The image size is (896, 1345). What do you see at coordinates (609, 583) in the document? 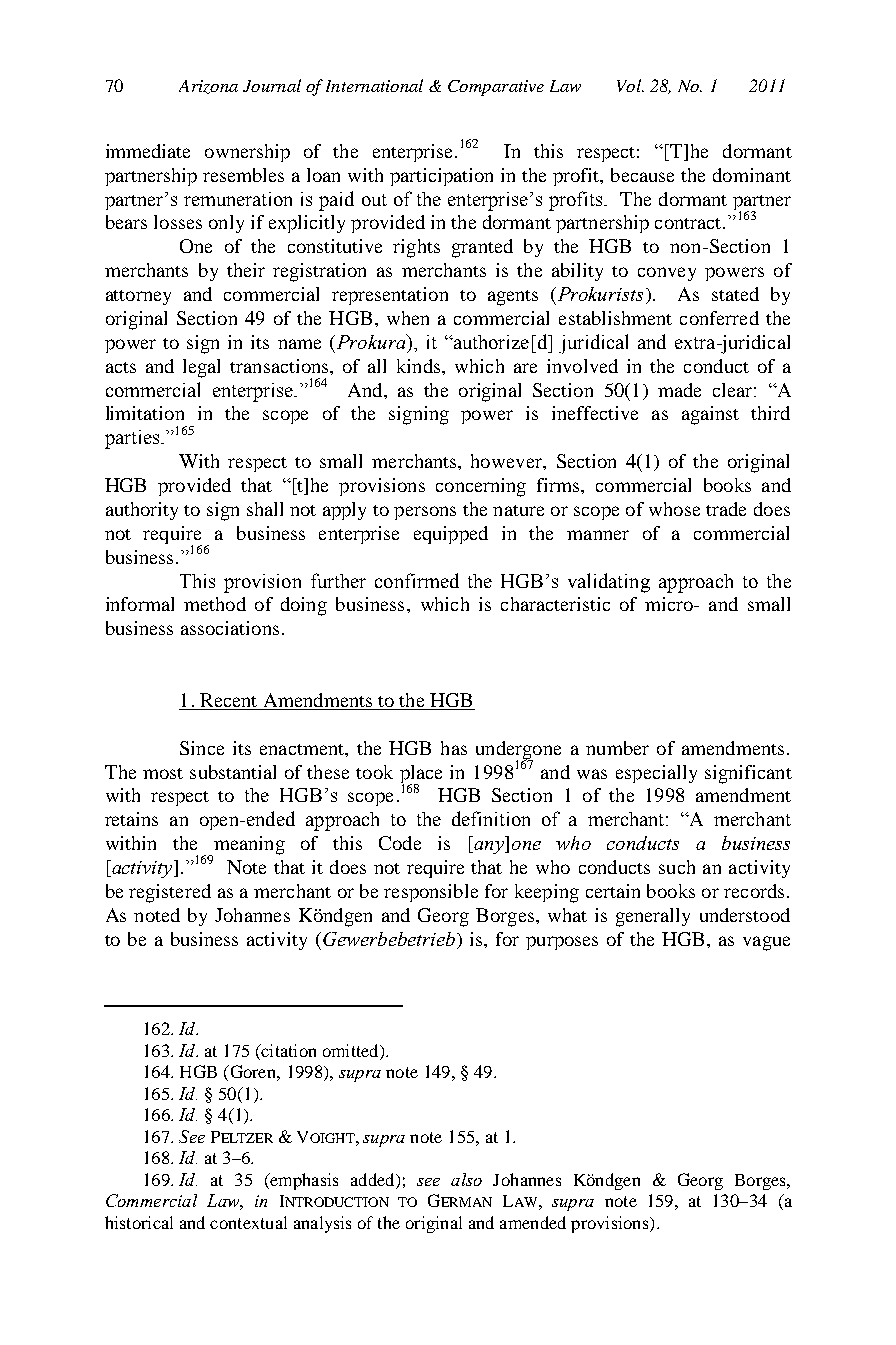
I see `validating` at bounding box center [609, 583].
